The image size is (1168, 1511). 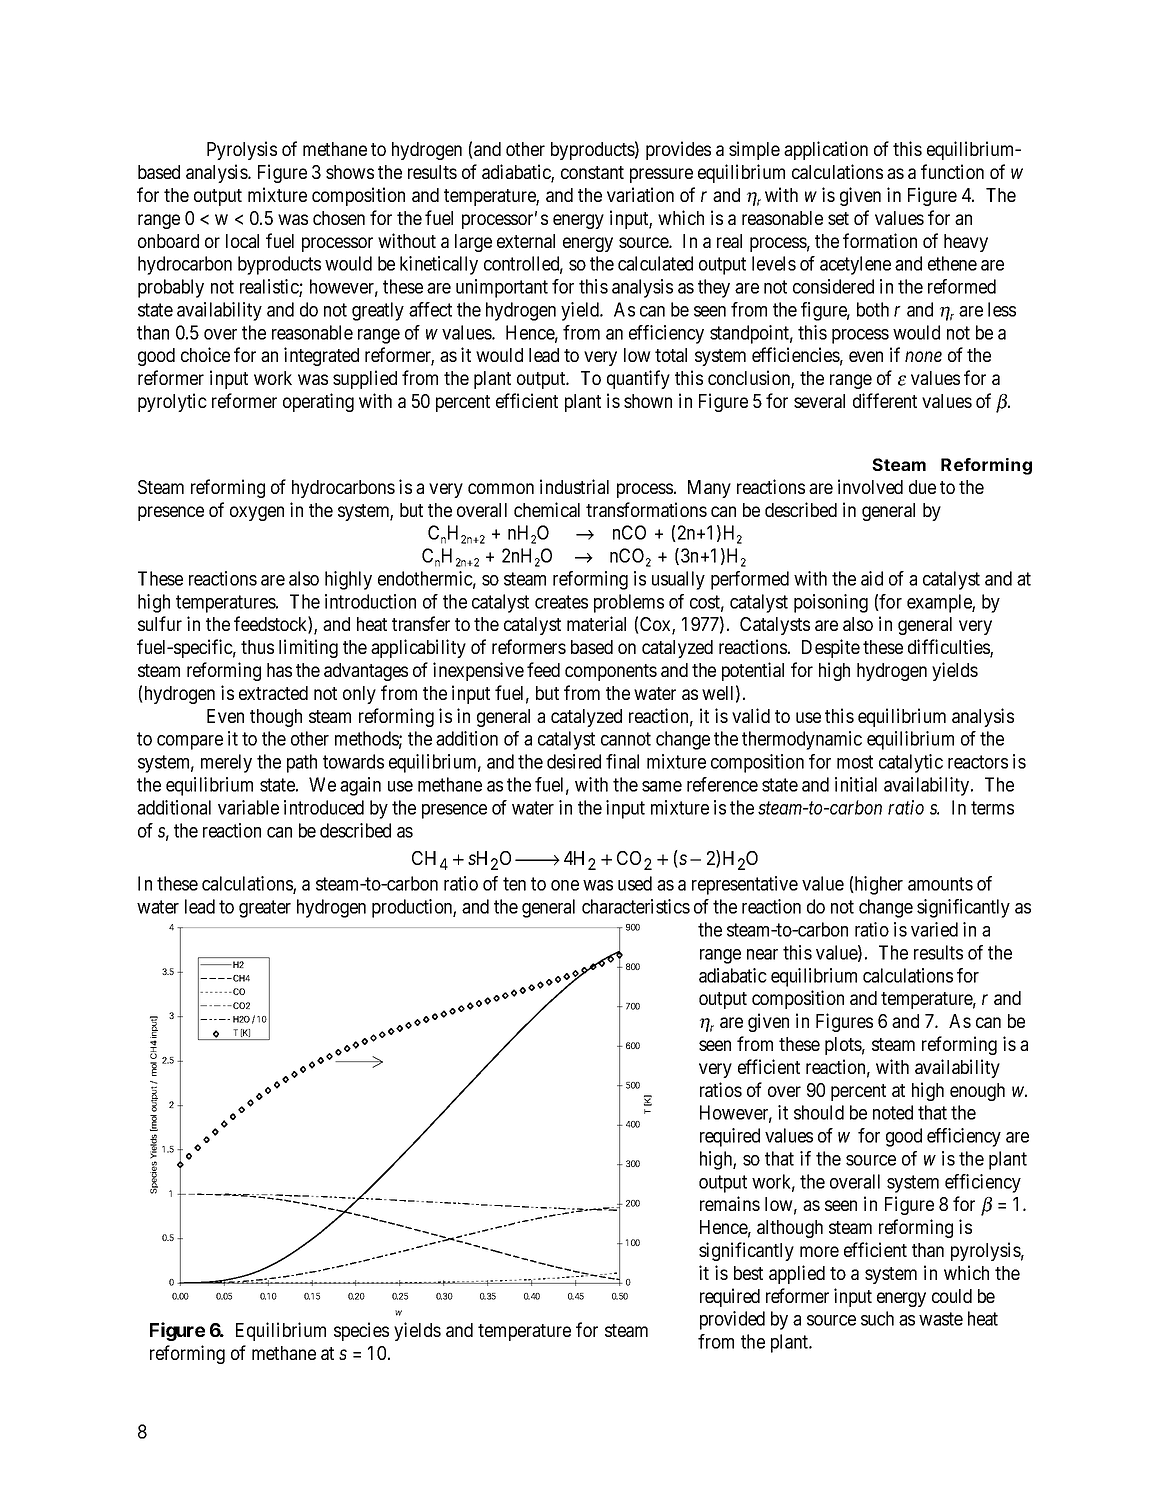 What do you see at coordinates (877, 1318) in the document?
I see `such` at bounding box center [877, 1318].
